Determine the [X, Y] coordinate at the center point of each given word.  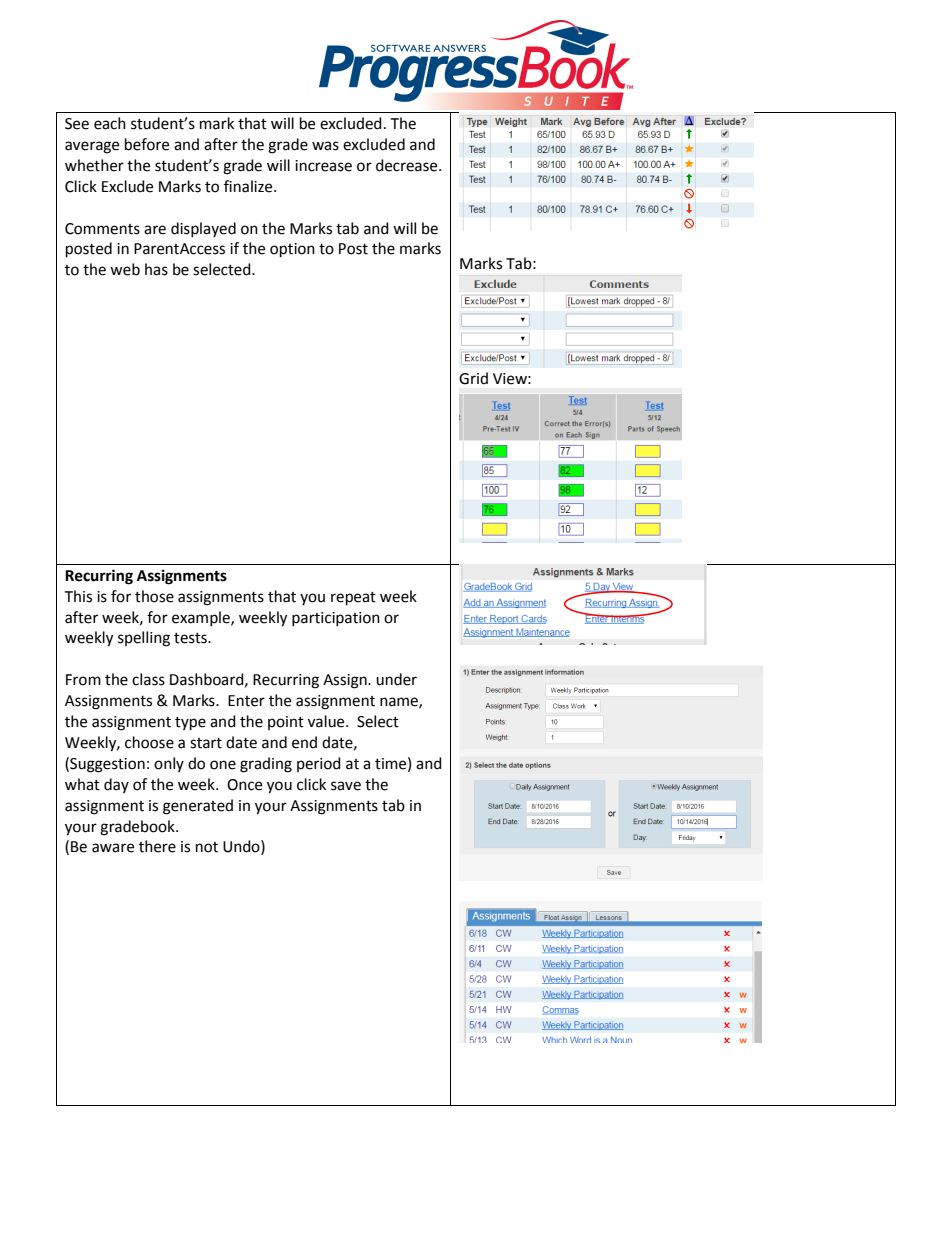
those [154, 596]
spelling [144, 639]
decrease [408, 165]
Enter [246, 701]
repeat [353, 599]
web [125, 269]
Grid [473, 378]
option [292, 250]
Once [244, 785]
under [396, 679]
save [346, 786]
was [325, 146]
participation [336, 619]
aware [113, 848]
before [147, 144]
